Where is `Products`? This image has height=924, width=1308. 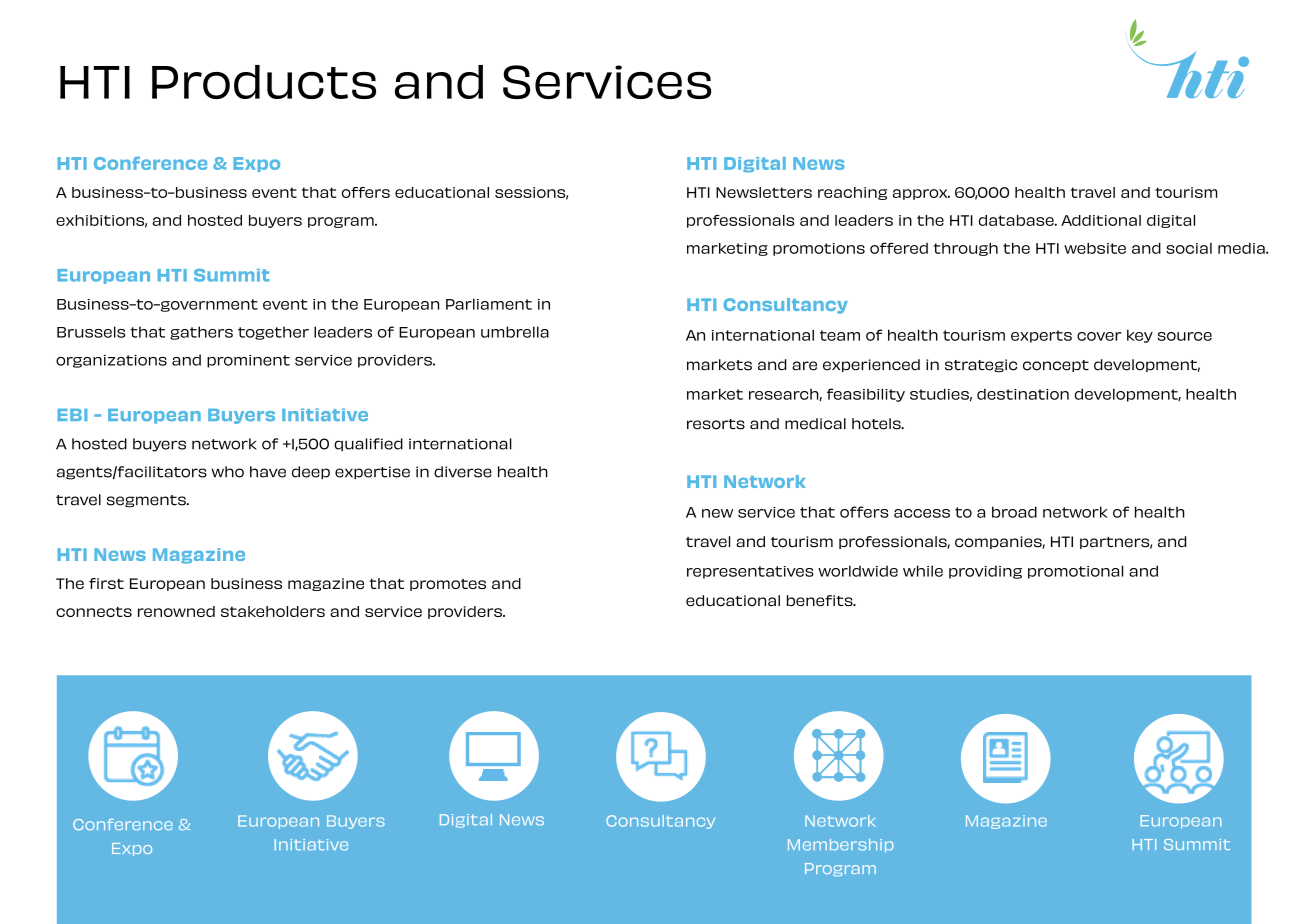
Products is located at coordinates (264, 82).
